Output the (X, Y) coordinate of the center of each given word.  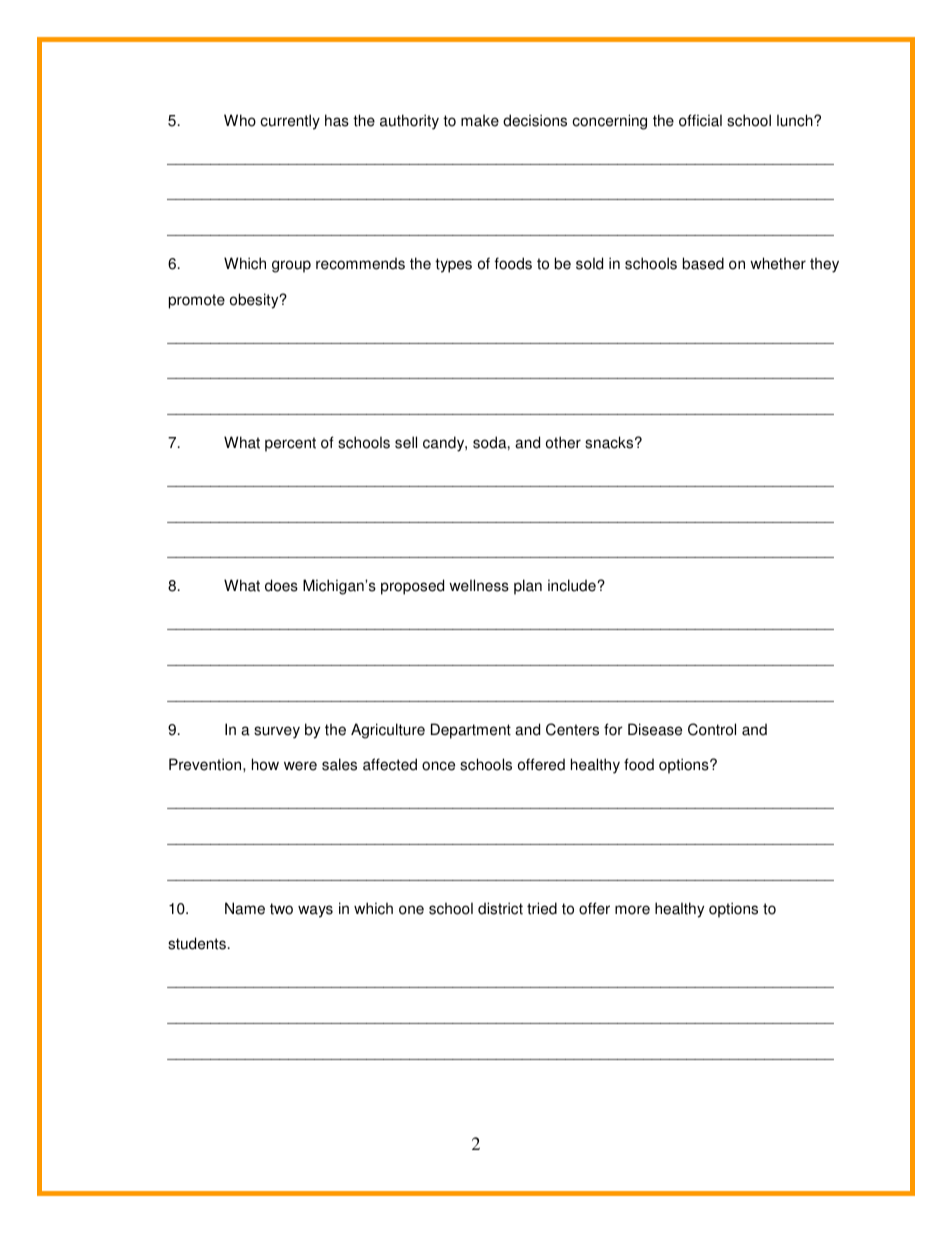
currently (290, 122)
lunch (796, 120)
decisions (535, 120)
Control (712, 729)
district (500, 908)
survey (277, 732)
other (563, 442)
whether (778, 263)
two (281, 909)
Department (471, 731)
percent (290, 444)
